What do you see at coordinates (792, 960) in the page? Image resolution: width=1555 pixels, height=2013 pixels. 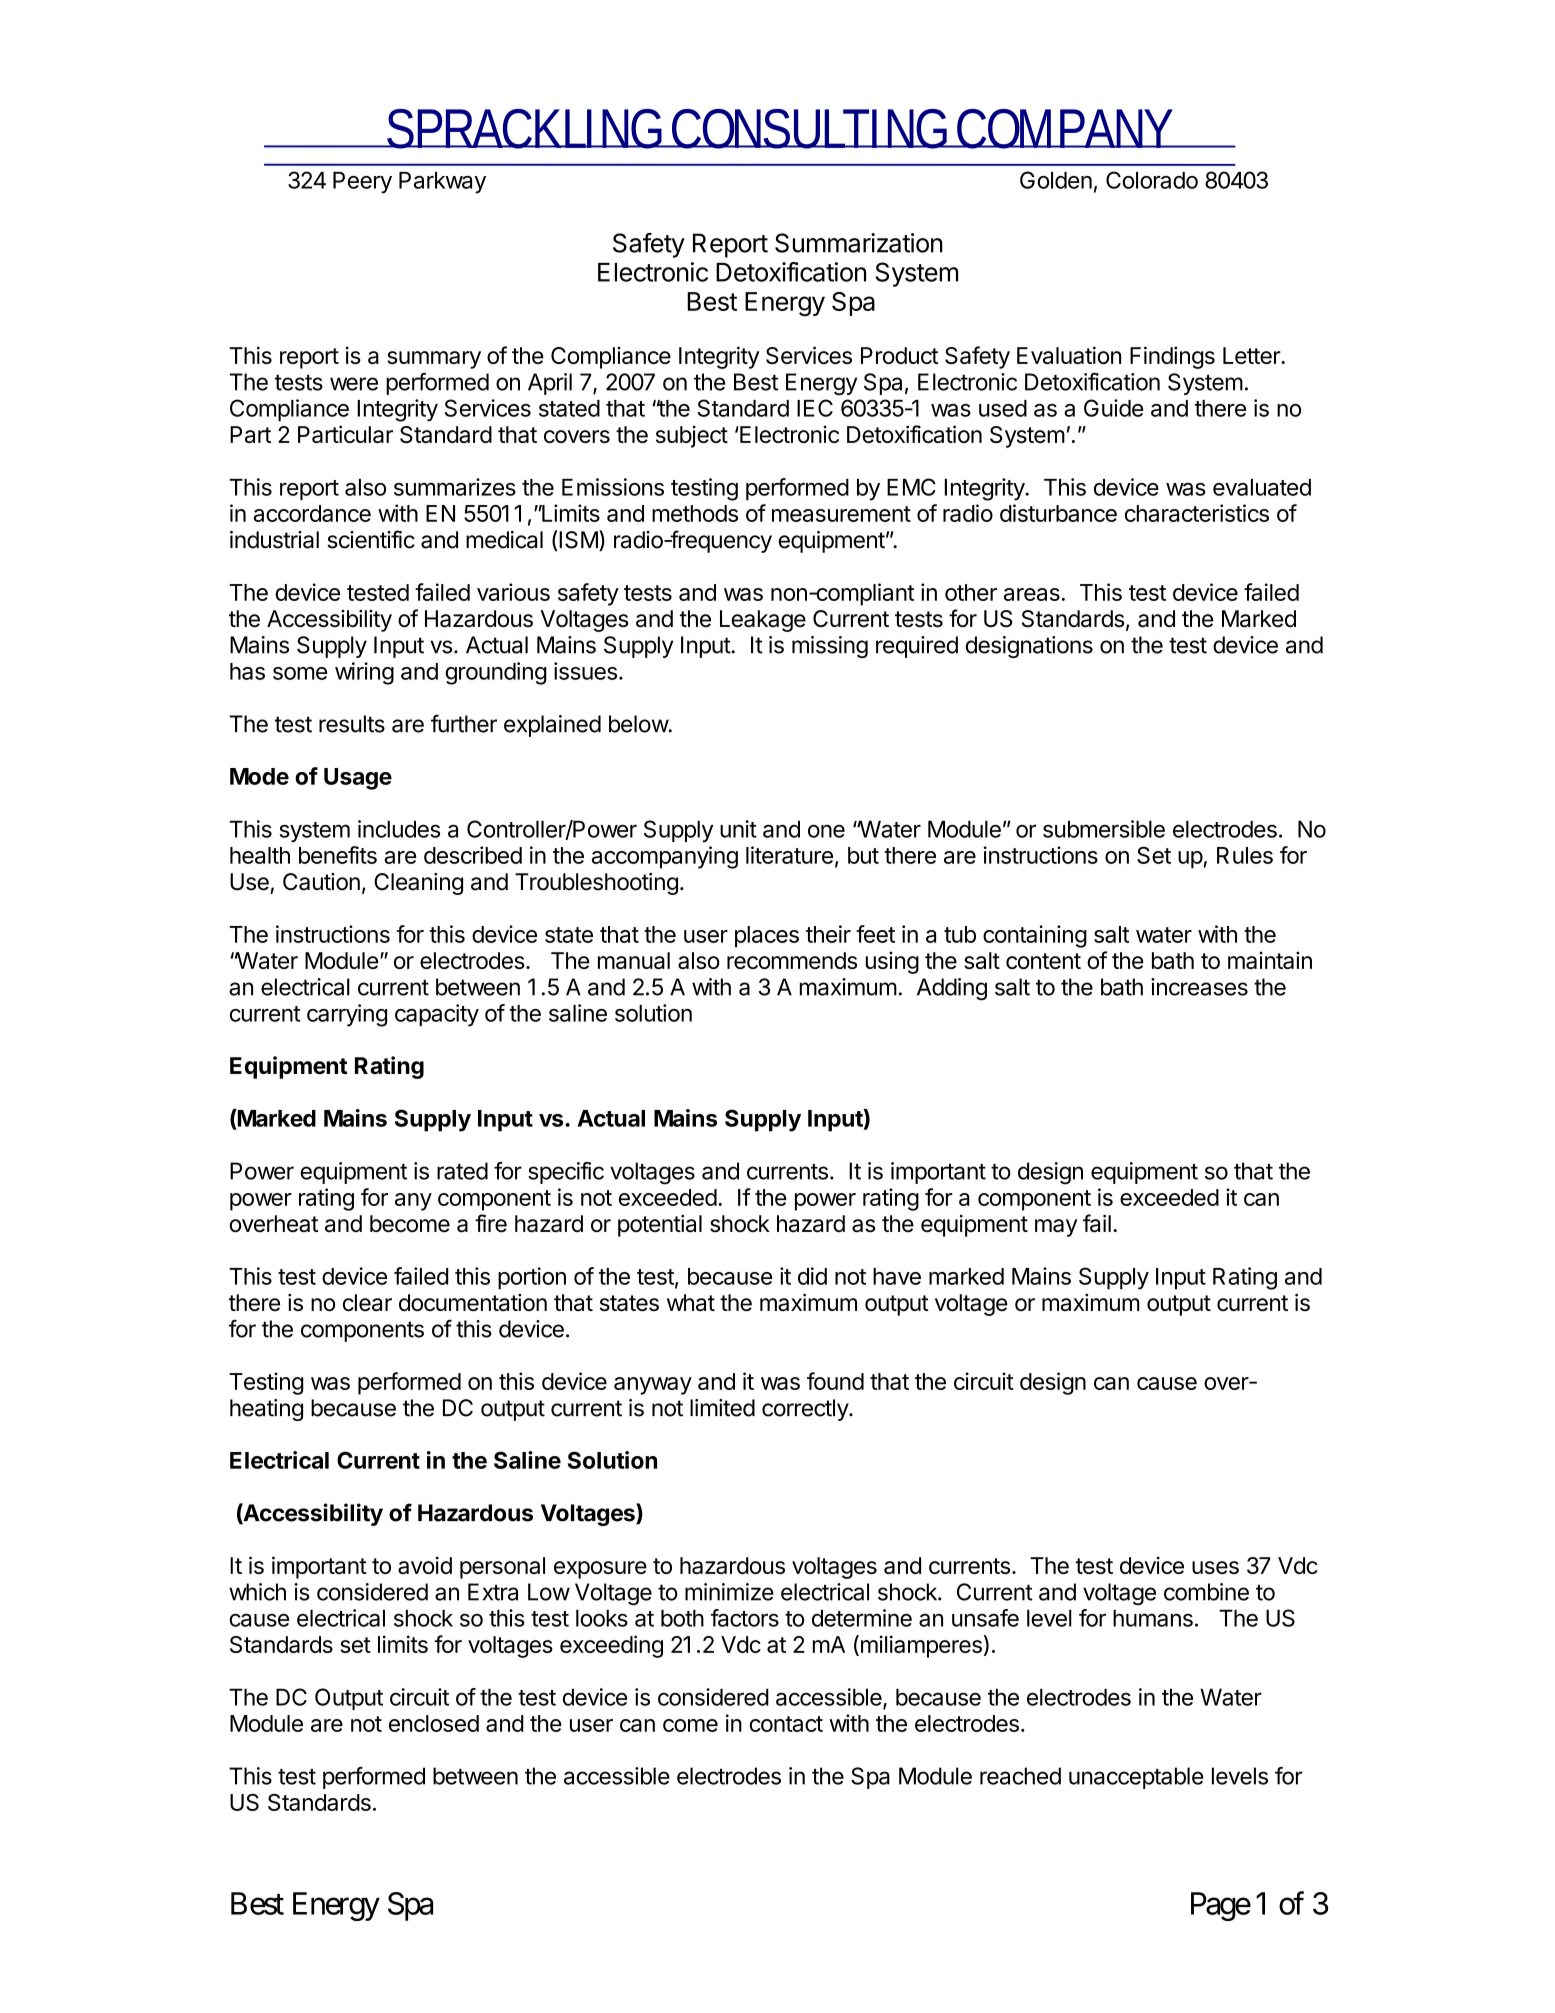 I see `recommends` at bounding box center [792, 960].
